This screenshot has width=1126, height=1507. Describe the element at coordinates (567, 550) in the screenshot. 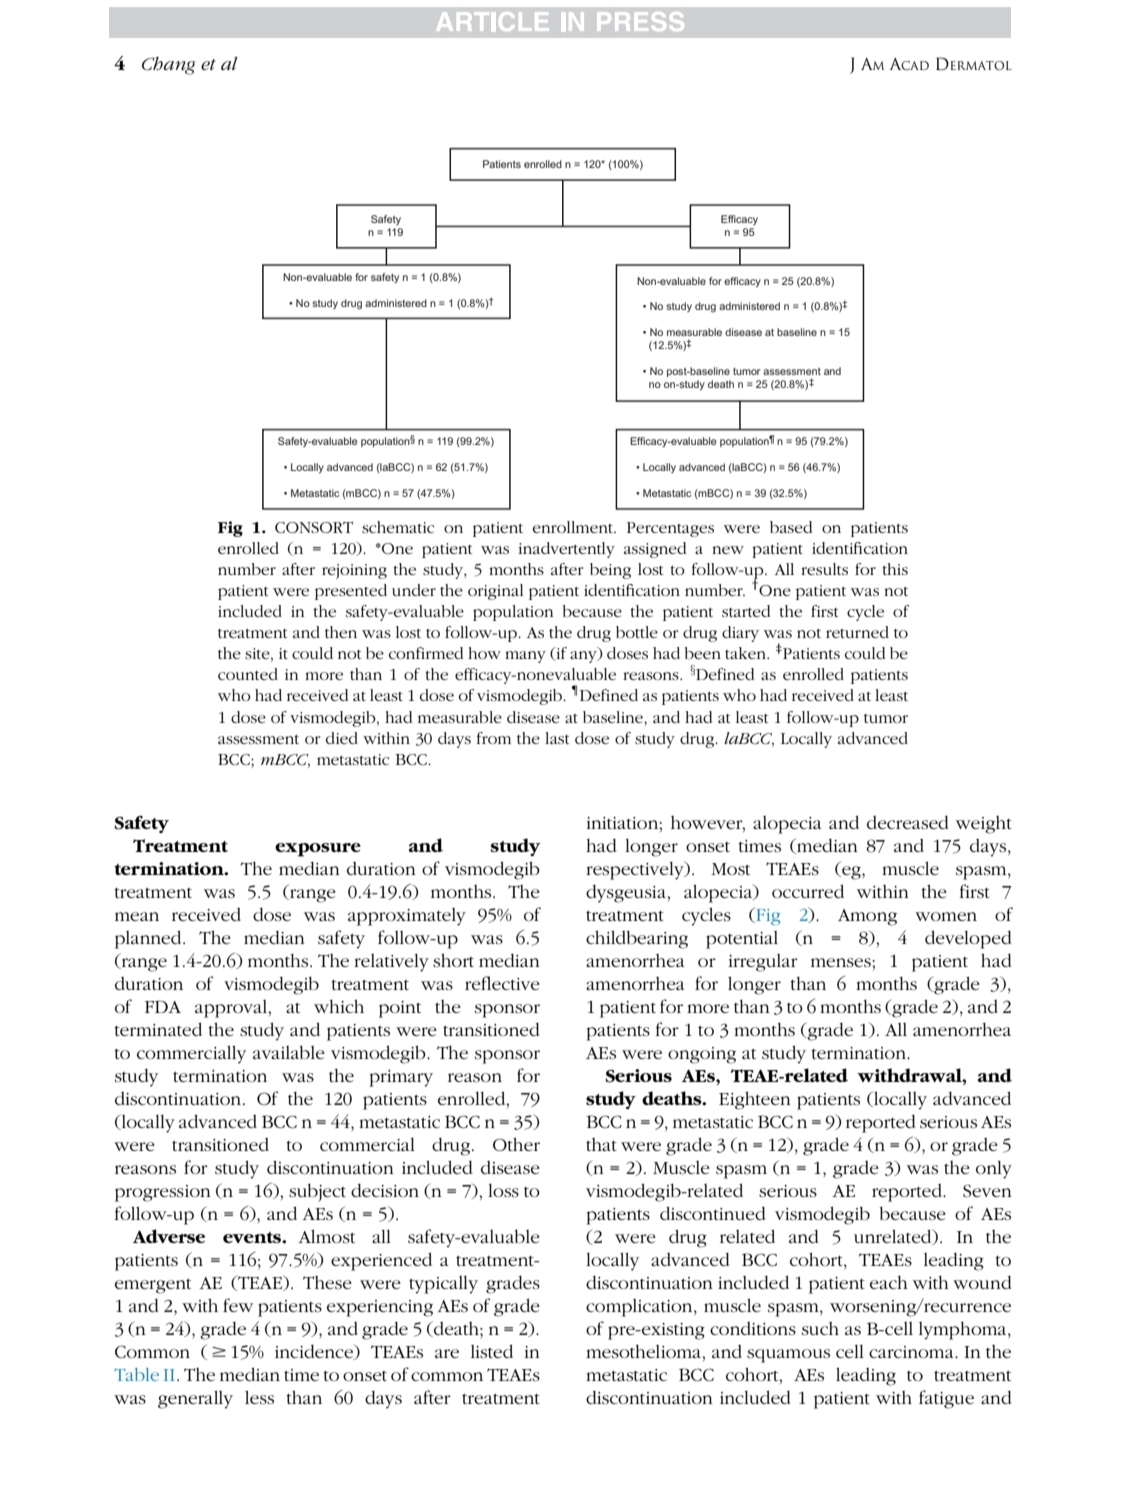

I see `inadvertently` at that location.
